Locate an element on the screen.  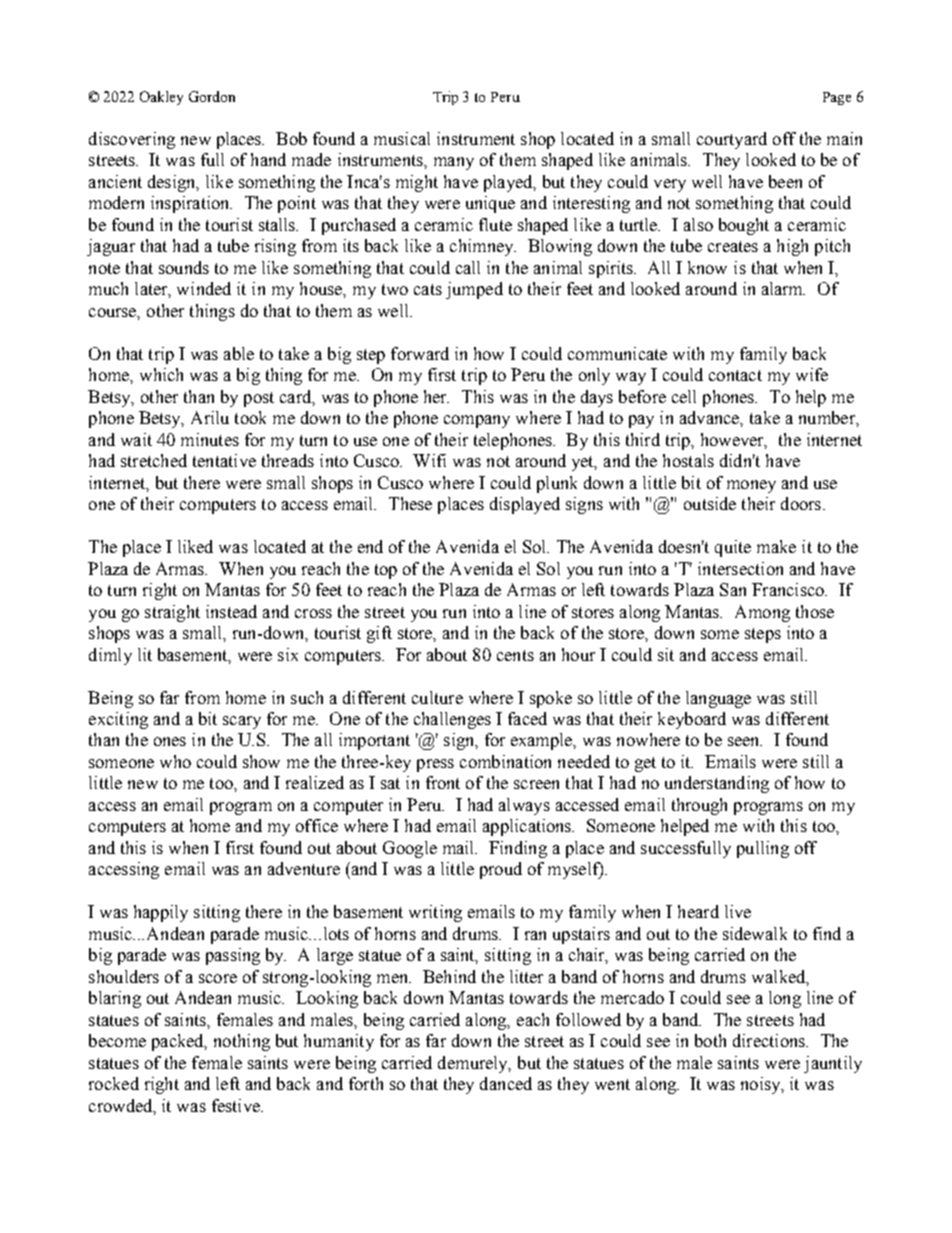
cents is located at coordinates (515, 655).
